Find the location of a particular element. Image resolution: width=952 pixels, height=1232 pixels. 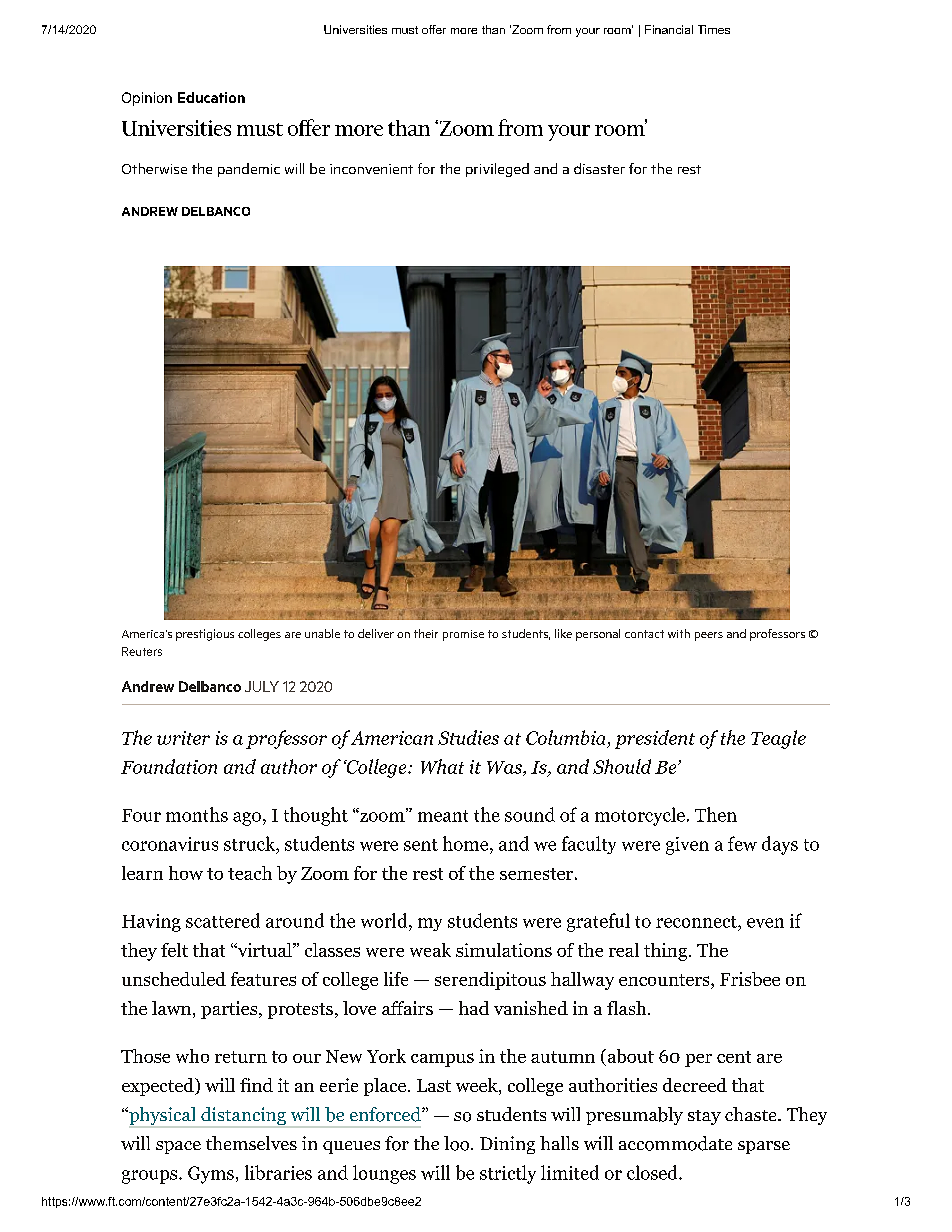

writer is located at coordinates (183, 738).
